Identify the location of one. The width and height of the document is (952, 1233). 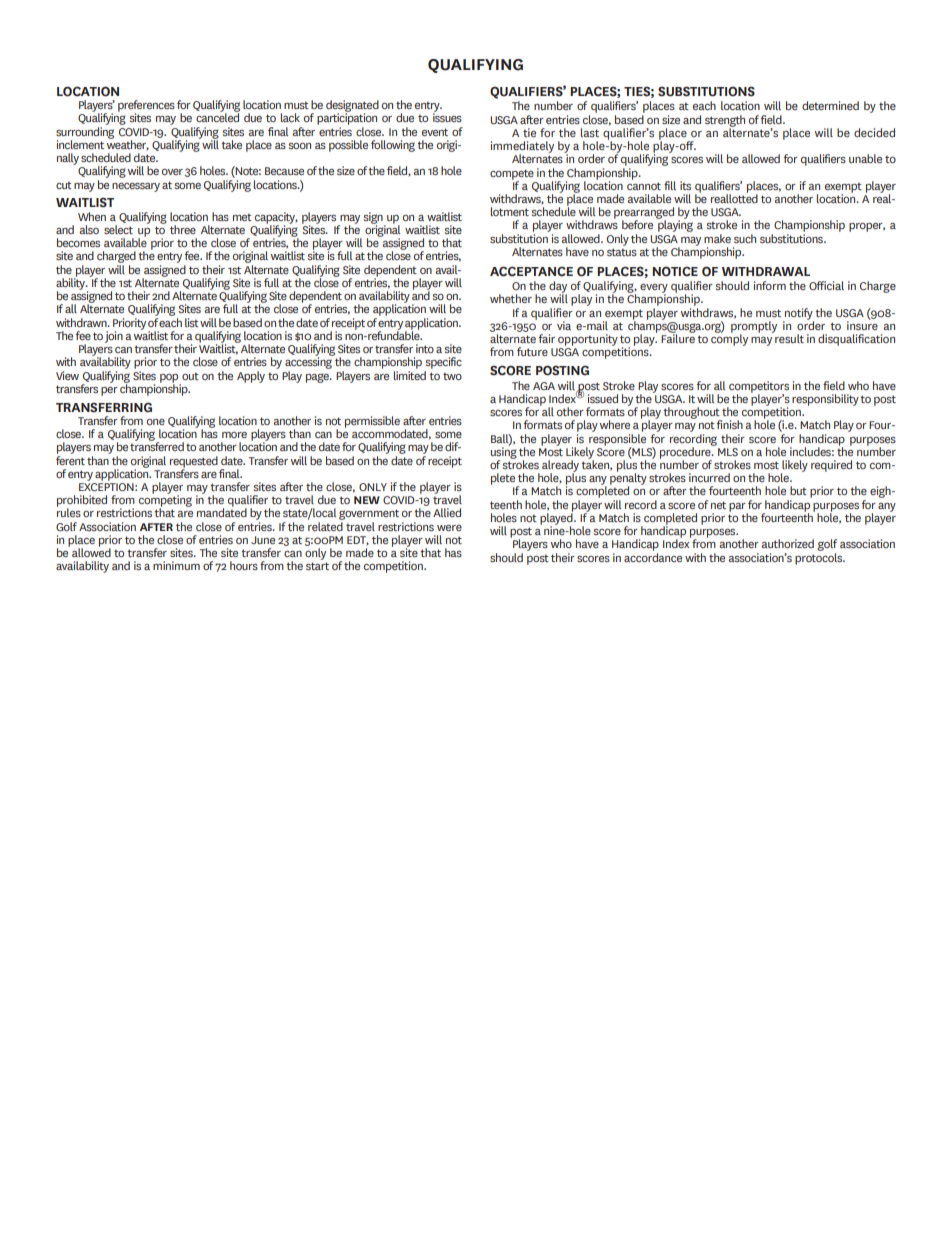
(156, 422).
